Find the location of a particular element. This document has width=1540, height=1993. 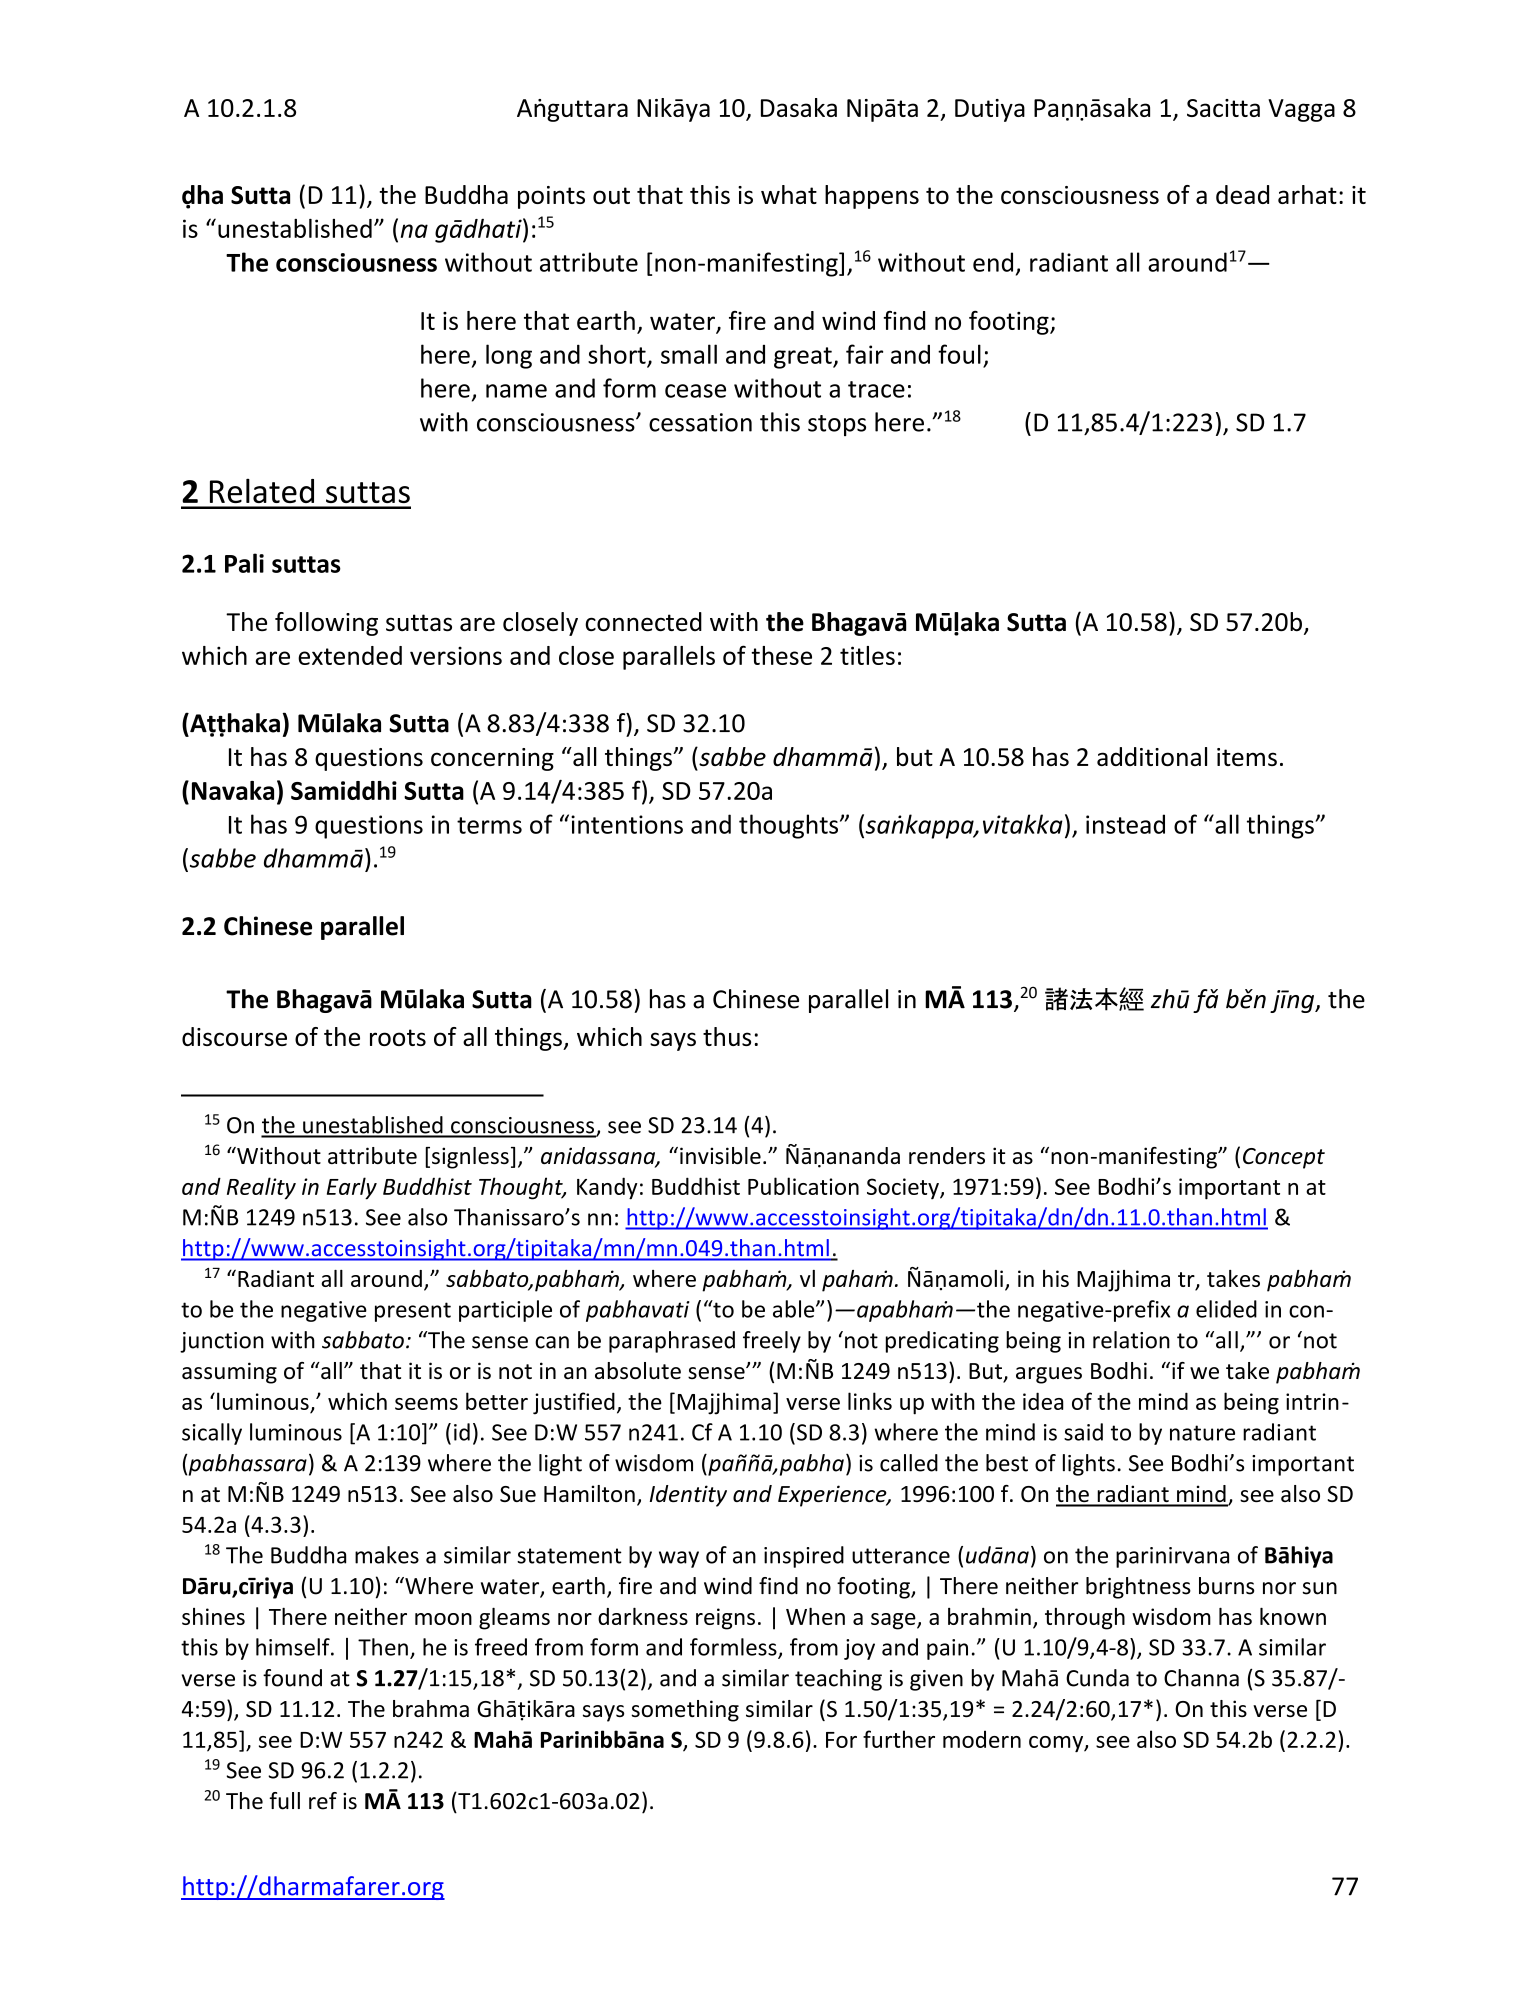

additional is located at coordinates (1152, 756).
